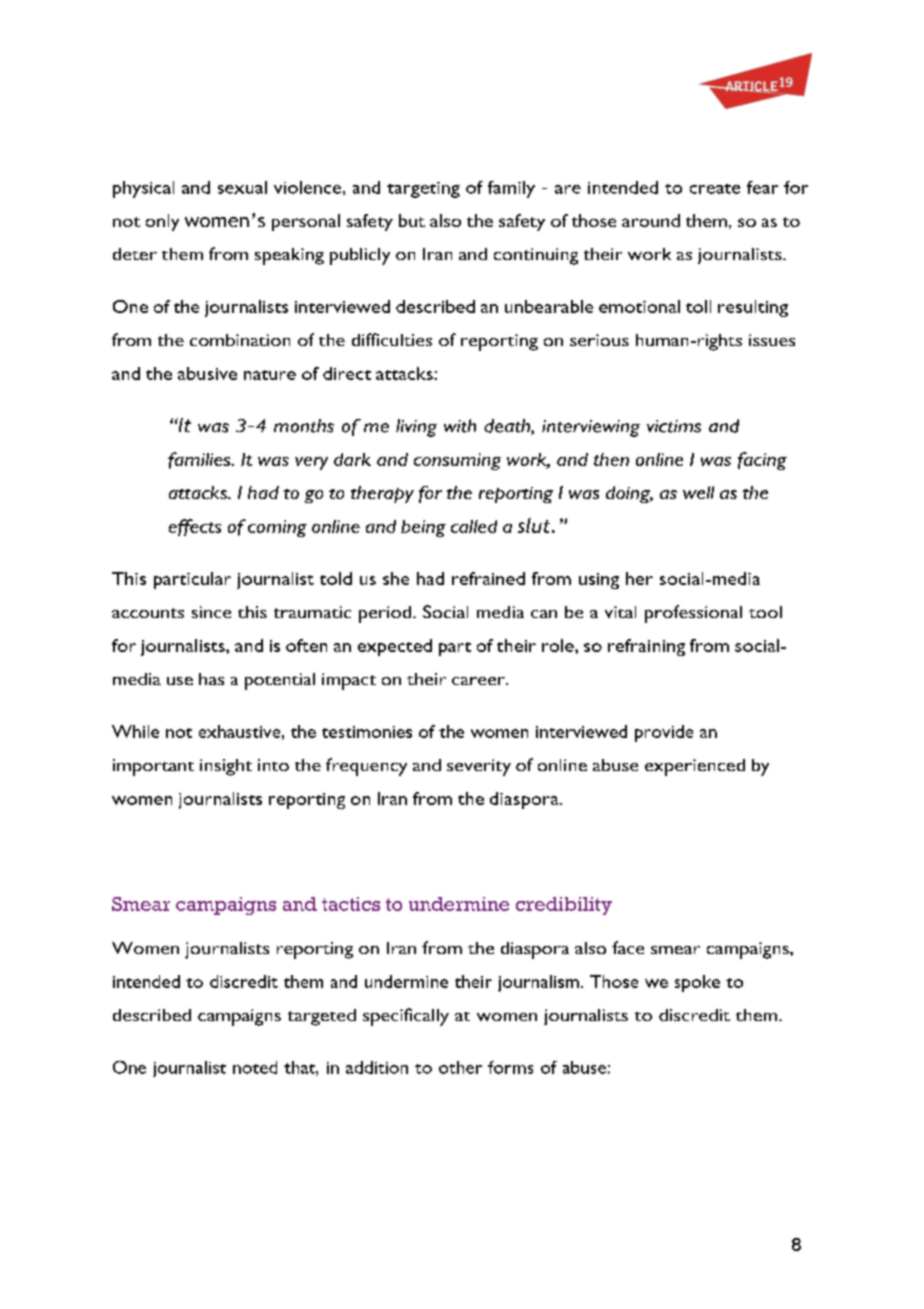 The image size is (924, 1309). What do you see at coordinates (211, 612) in the document?
I see `since` at bounding box center [211, 612].
